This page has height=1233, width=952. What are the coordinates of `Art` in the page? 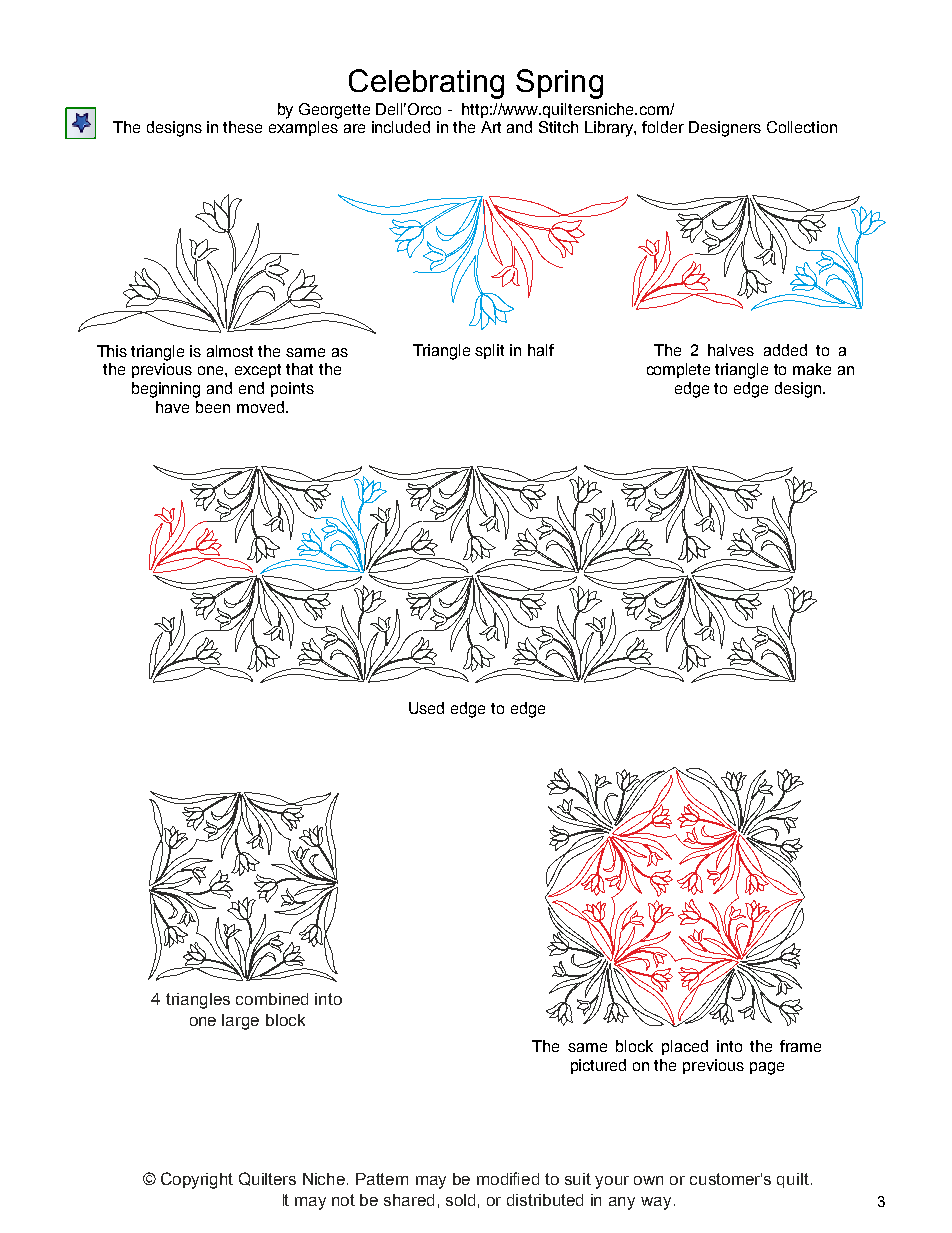 It's located at (491, 127).
